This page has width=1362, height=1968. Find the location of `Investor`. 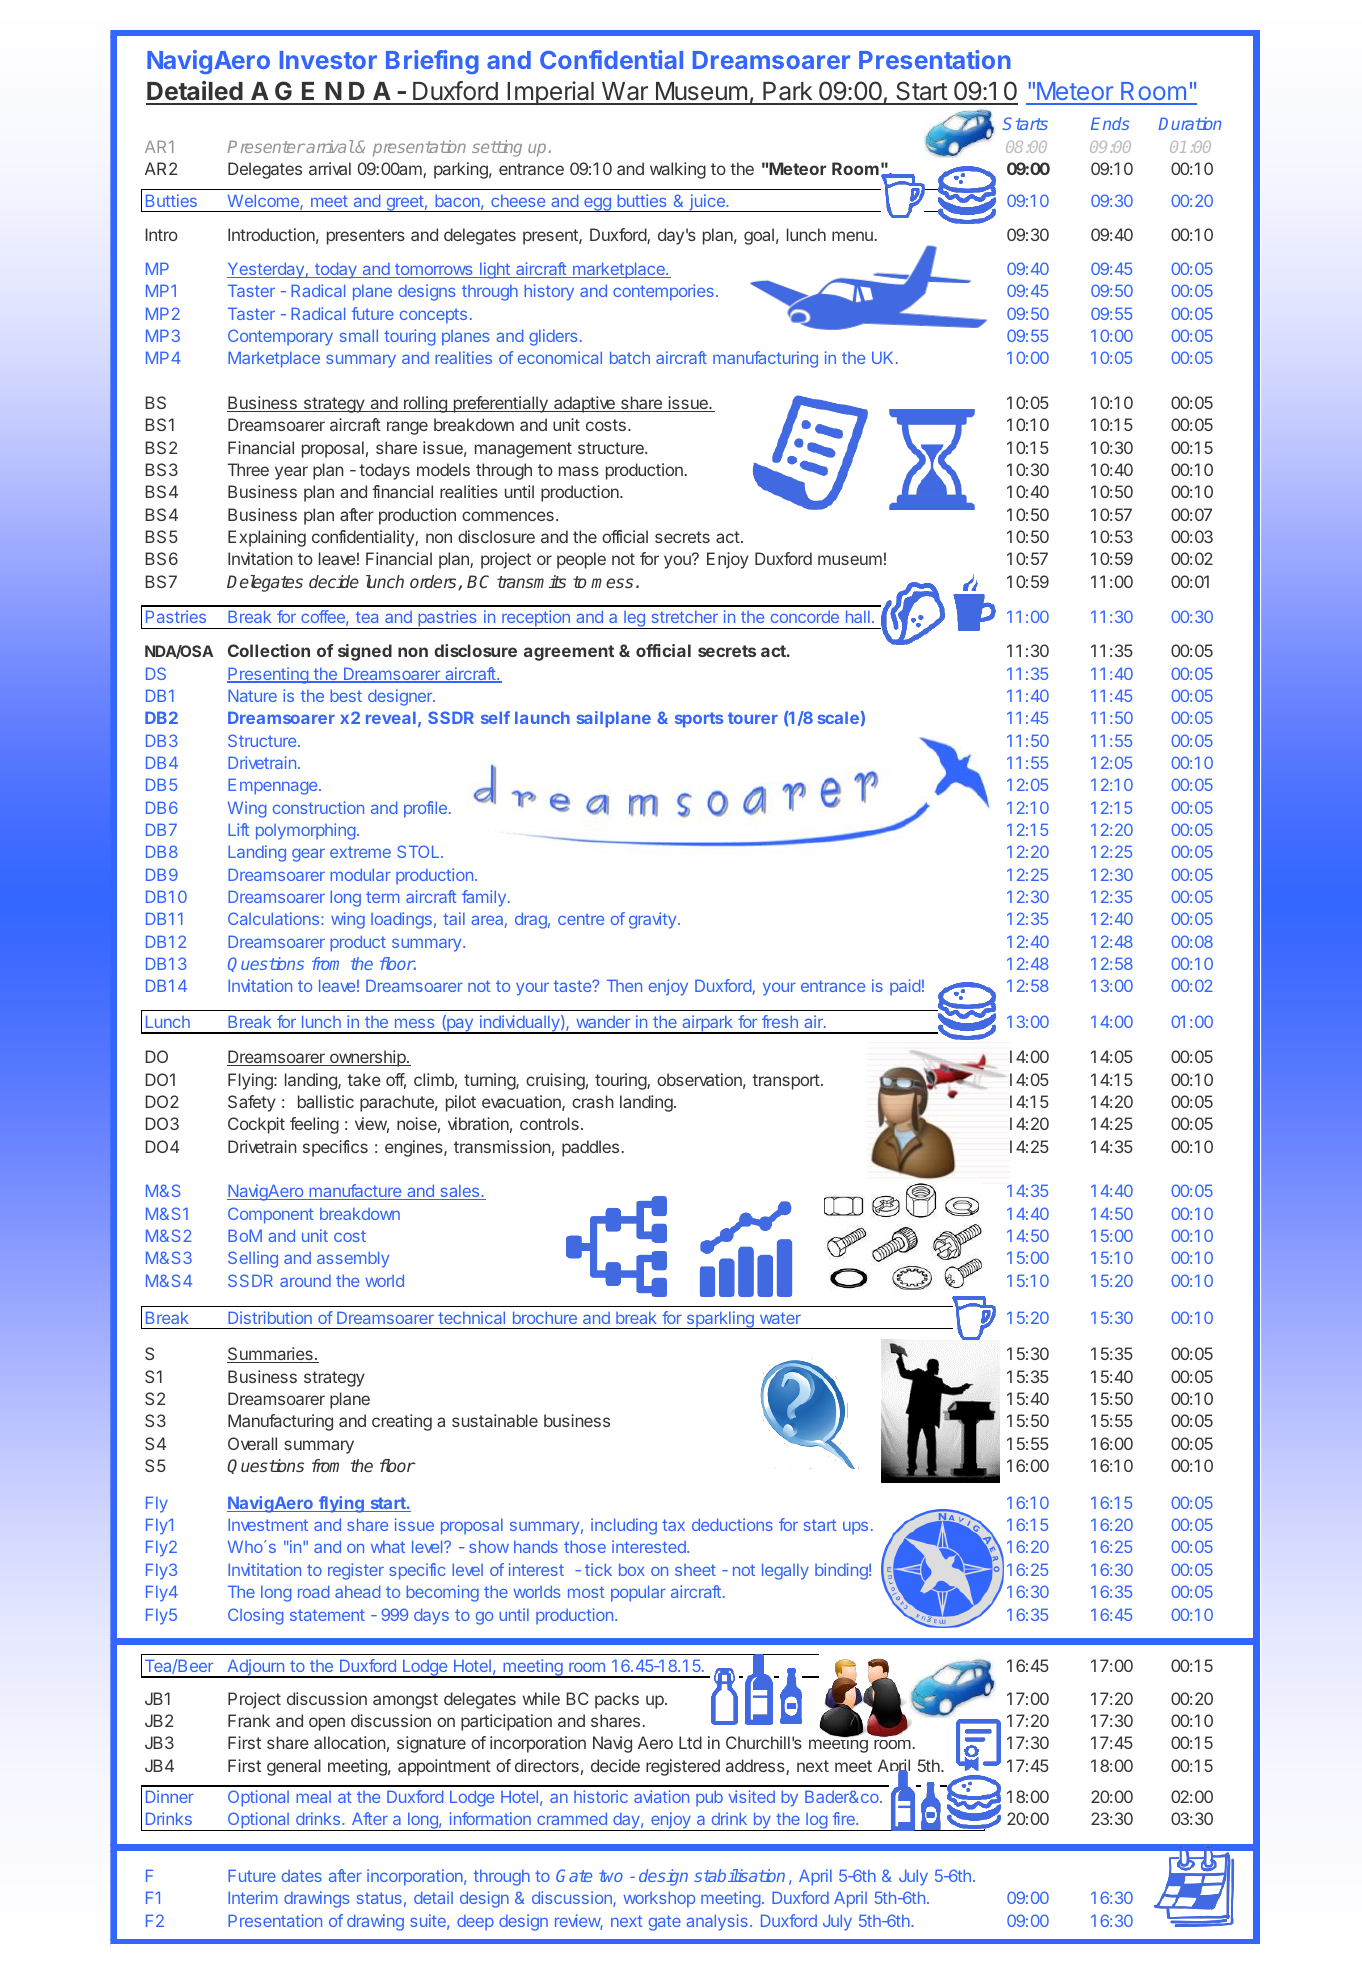

Investor is located at coordinates (328, 60).
